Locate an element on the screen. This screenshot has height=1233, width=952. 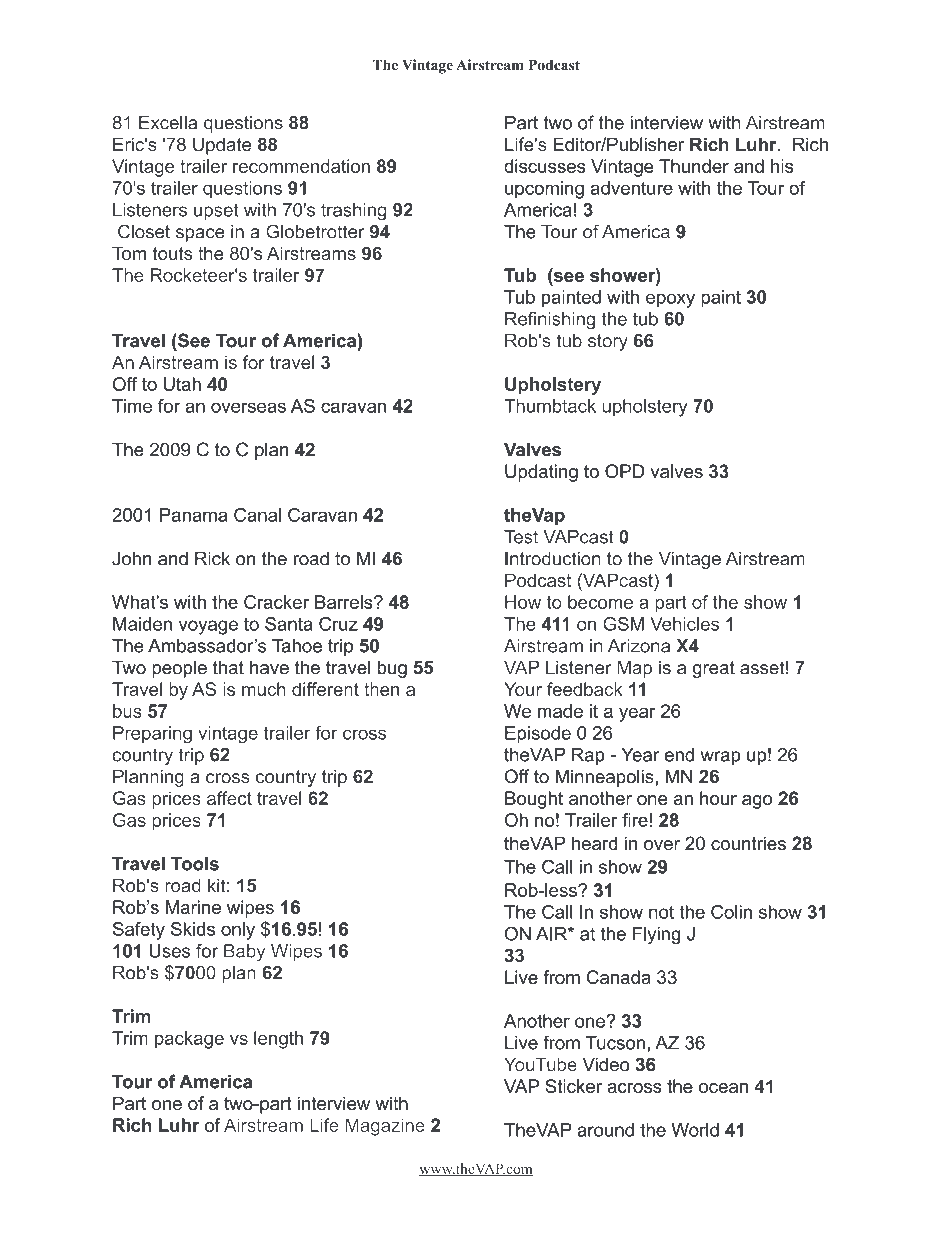
Tools is located at coordinates (195, 863).
